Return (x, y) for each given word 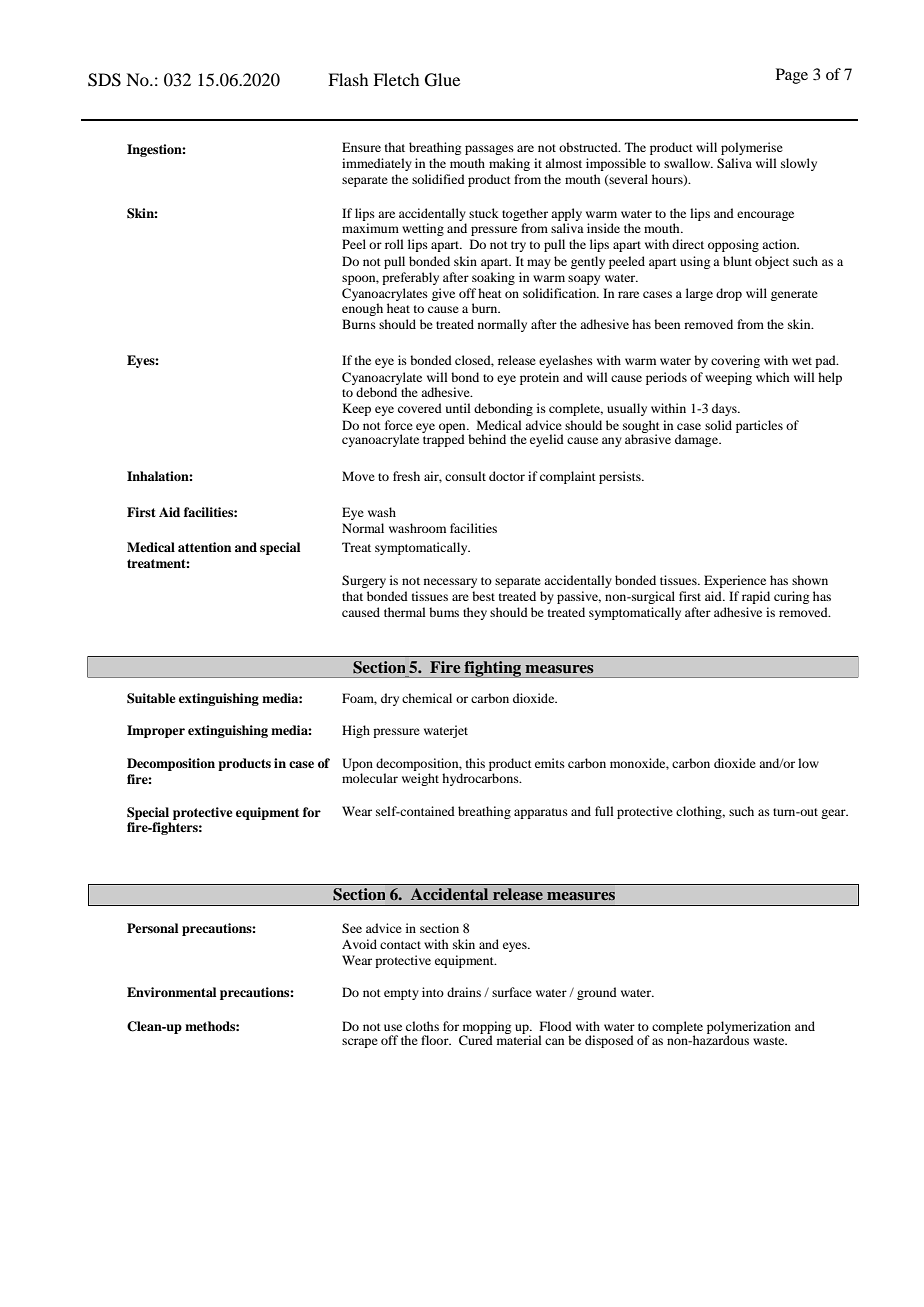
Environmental (171, 992)
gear (834, 814)
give (443, 294)
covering (735, 361)
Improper (156, 731)
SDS (104, 80)
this (475, 763)
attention (204, 547)
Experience (735, 581)
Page (792, 76)
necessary (450, 583)
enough (362, 309)
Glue (442, 80)
